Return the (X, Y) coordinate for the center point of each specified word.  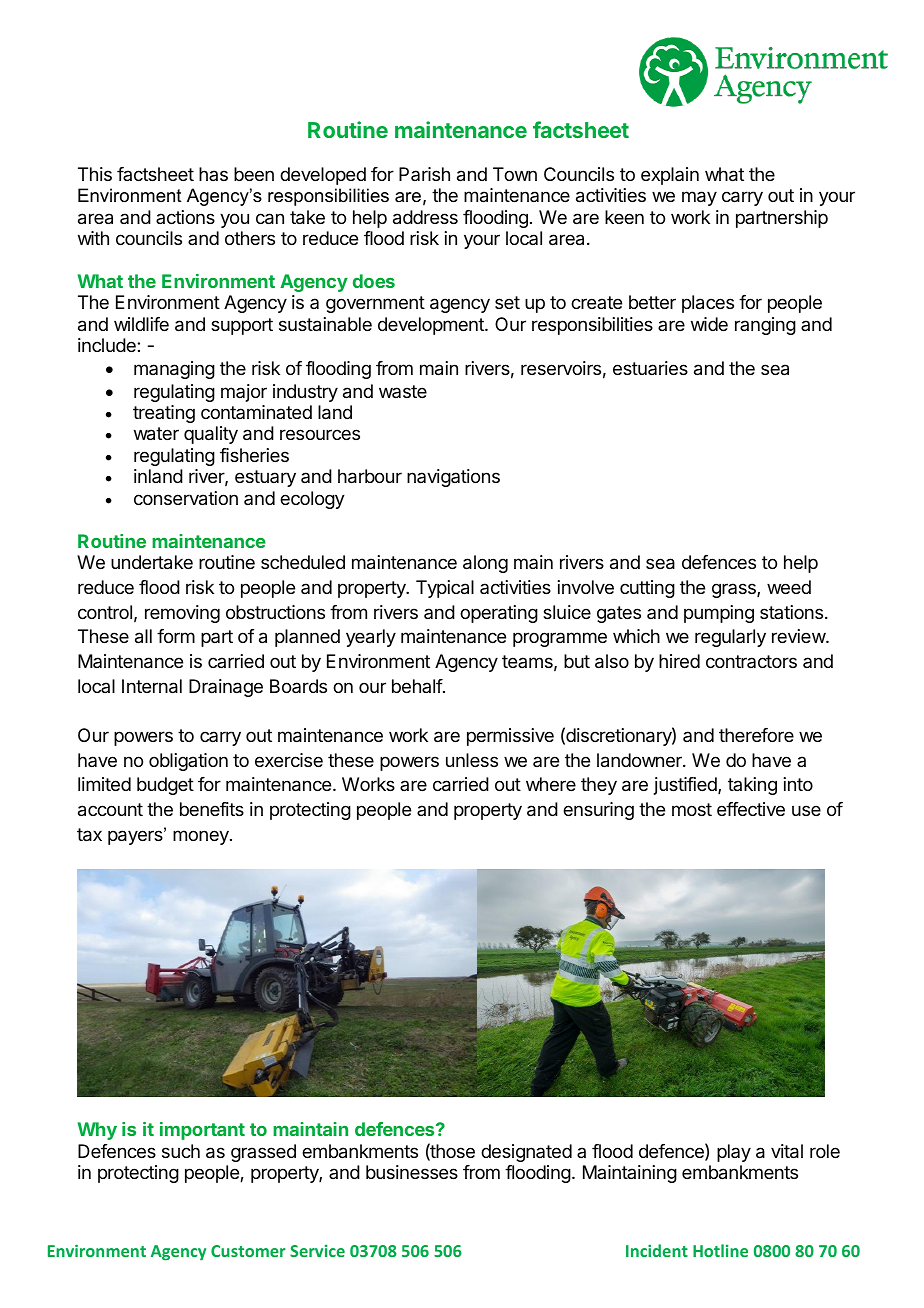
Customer (248, 1251)
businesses (412, 1172)
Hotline (720, 1250)
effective (751, 809)
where (551, 784)
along (485, 564)
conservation (186, 498)
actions (185, 217)
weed (789, 587)
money (202, 837)
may (699, 198)
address (425, 217)
